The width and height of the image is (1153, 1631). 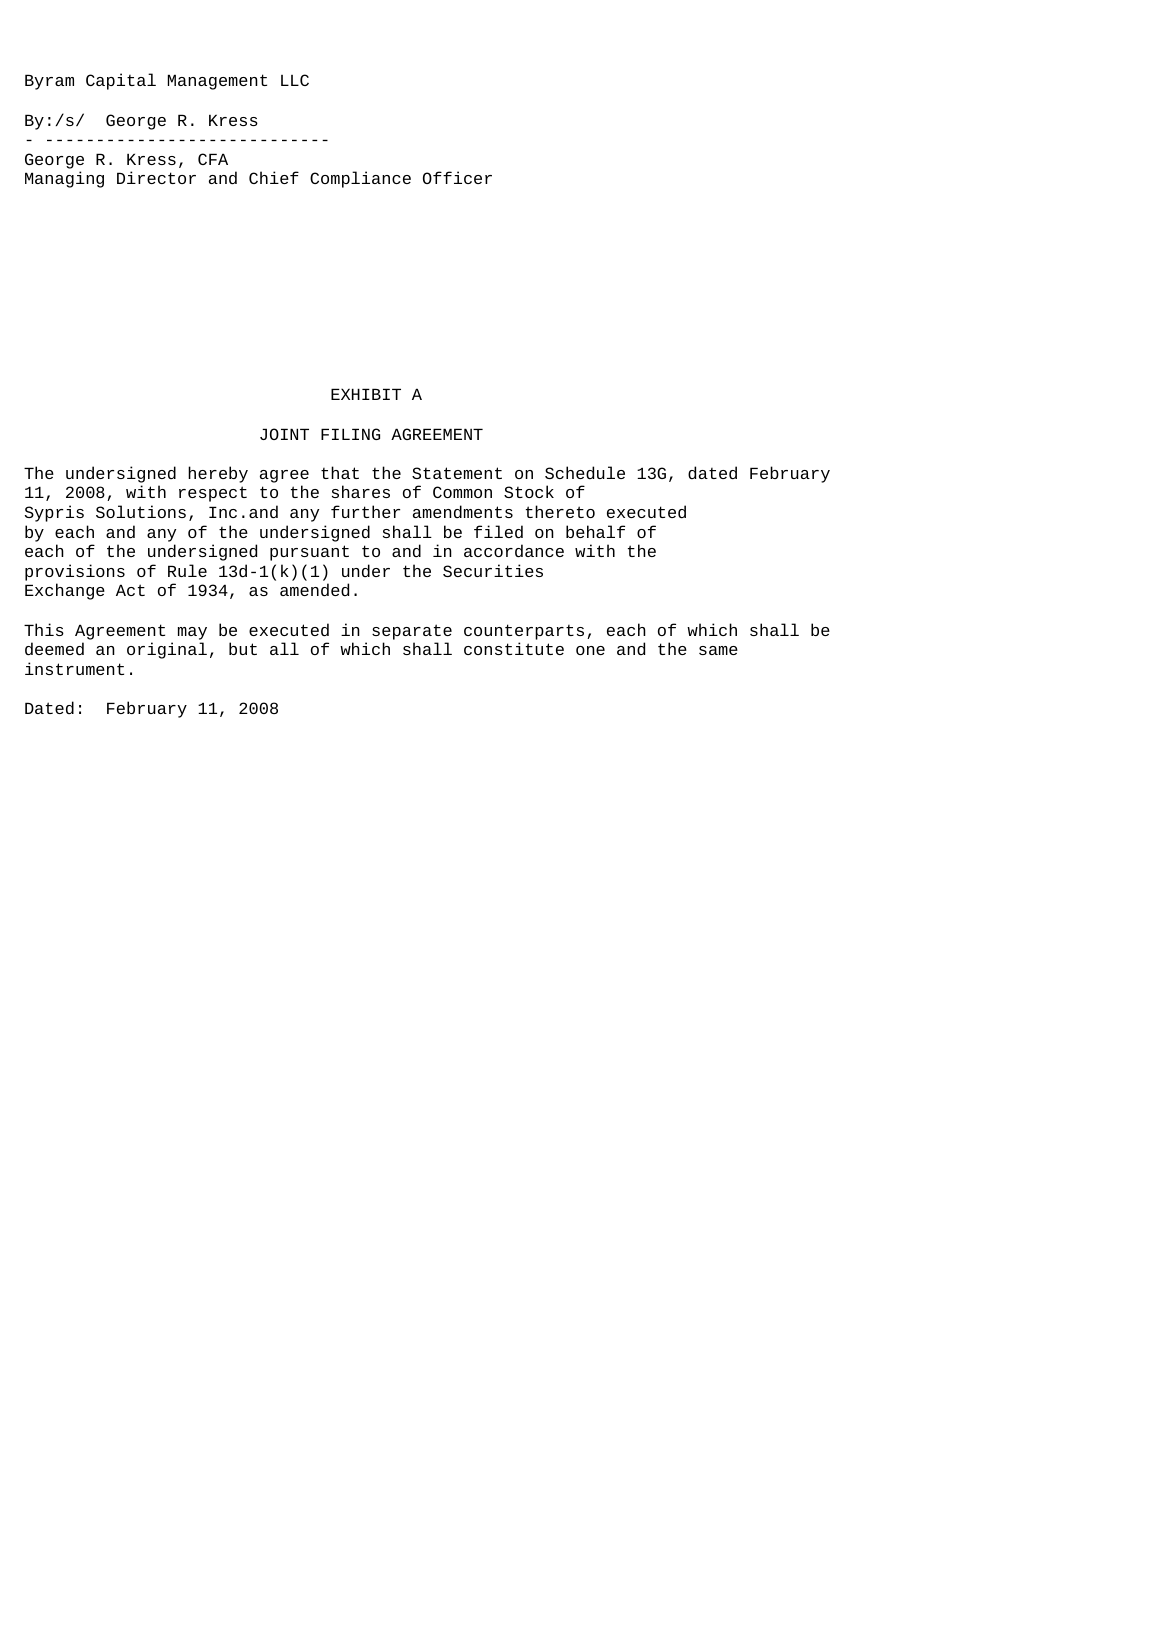 What do you see at coordinates (284, 434) in the image?
I see `JOINT` at bounding box center [284, 434].
